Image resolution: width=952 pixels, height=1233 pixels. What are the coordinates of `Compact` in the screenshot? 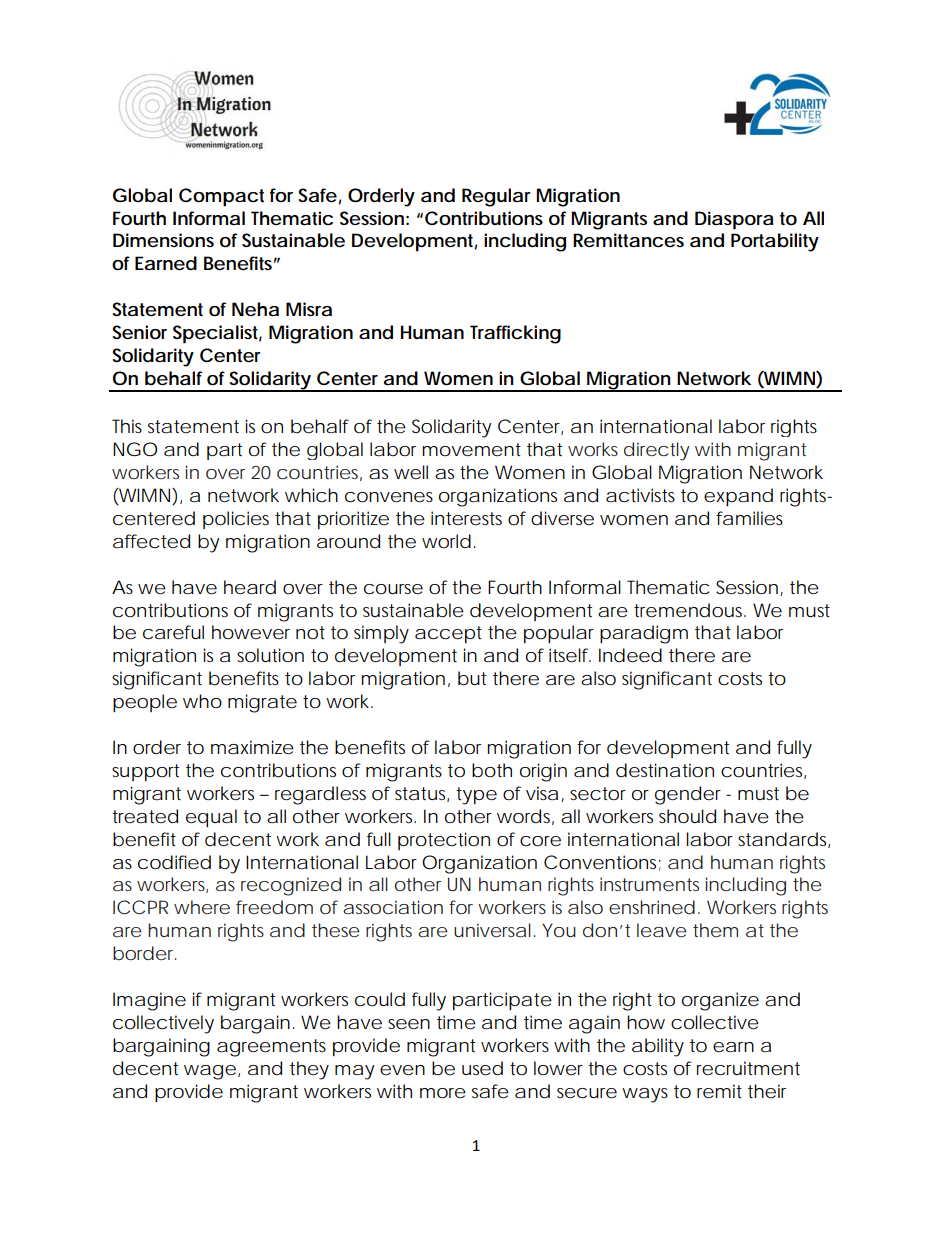 It's located at (221, 197).
